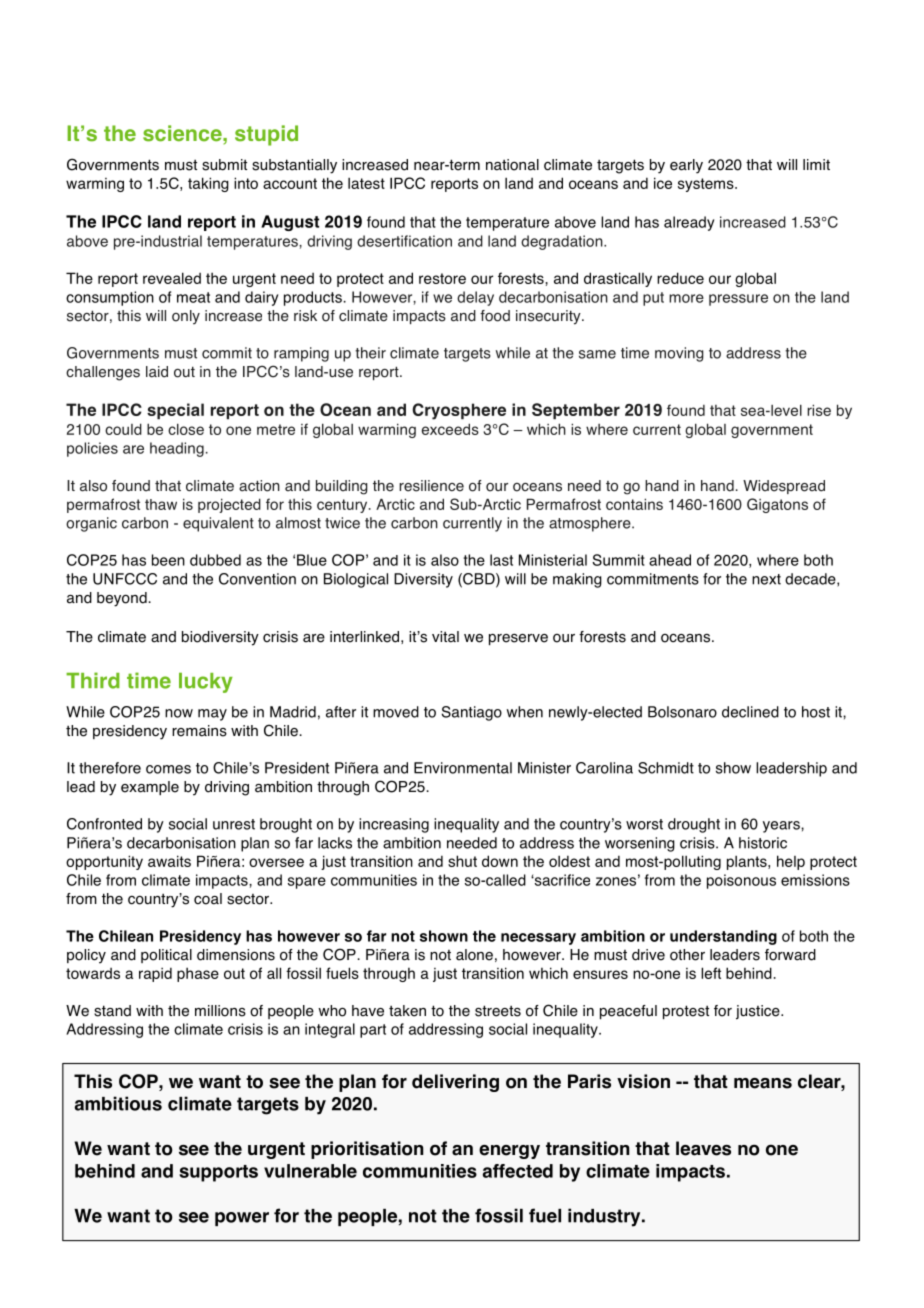 The height and width of the screenshot is (1308, 924). What do you see at coordinates (518, 1171) in the screenshot?
I see `affected` at bounding box center [518, 1171].
